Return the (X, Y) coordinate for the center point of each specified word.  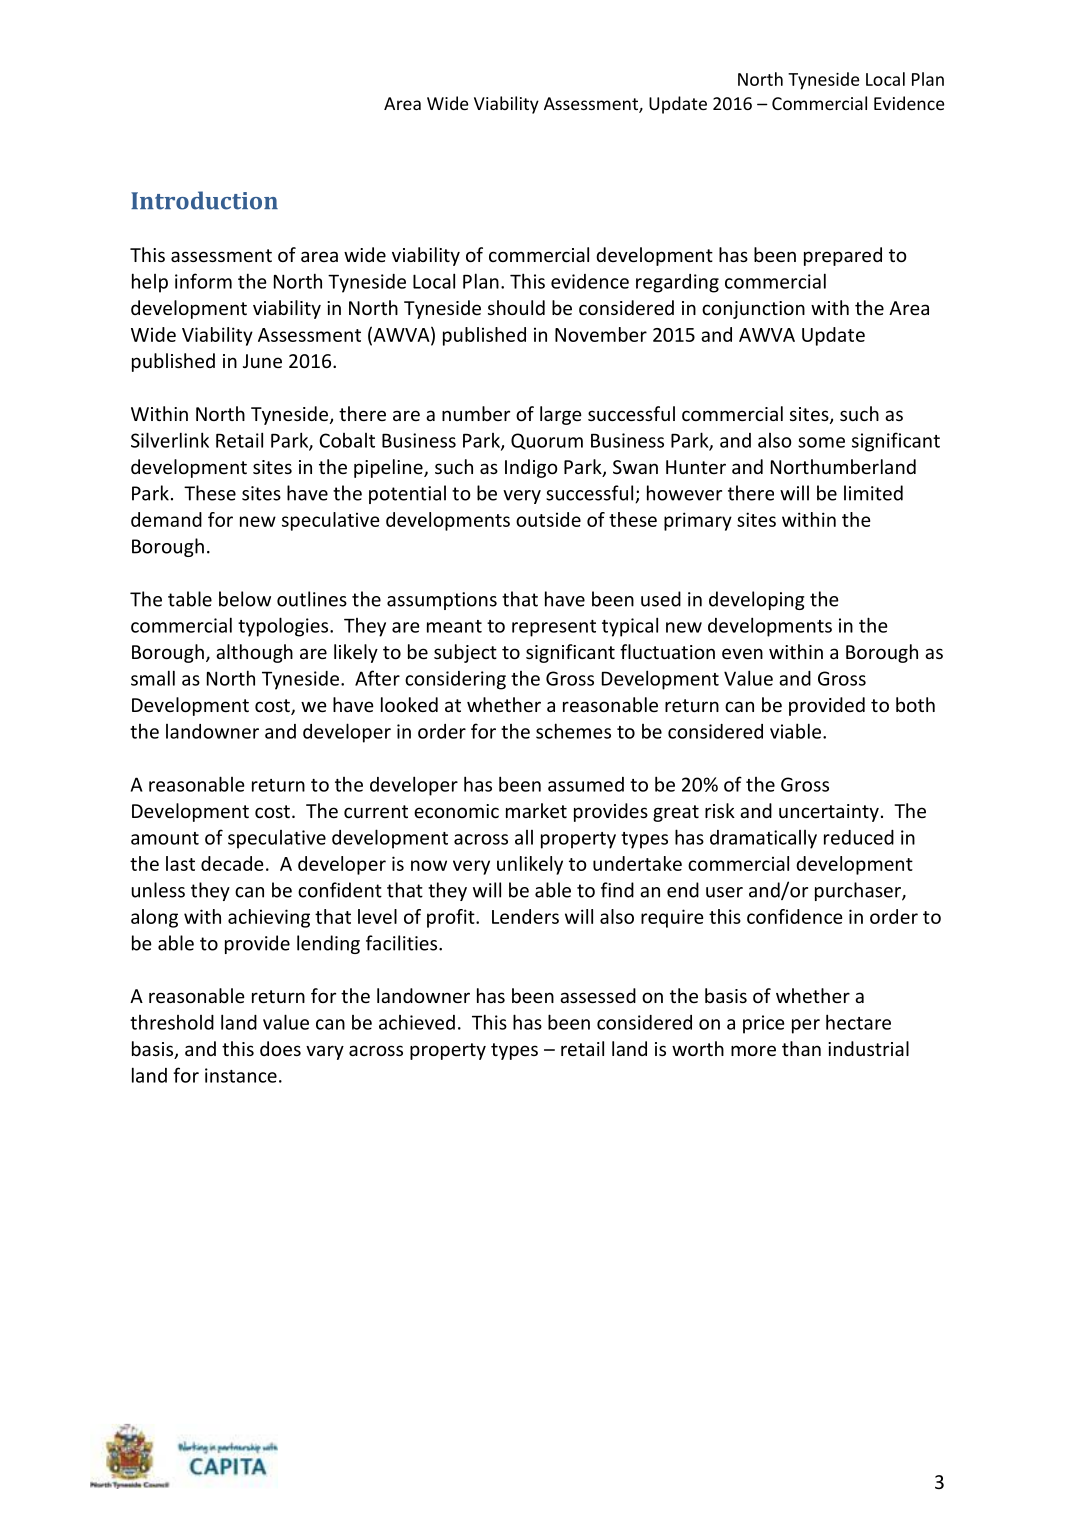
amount (165, 838)
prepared (843, 256)
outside (548, 519)
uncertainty (829, 813)
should (516, 307)
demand (166, 519)
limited (873, 493)
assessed (598, 995)
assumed (586, 784)
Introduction (204, 200)
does (280, 1048)
